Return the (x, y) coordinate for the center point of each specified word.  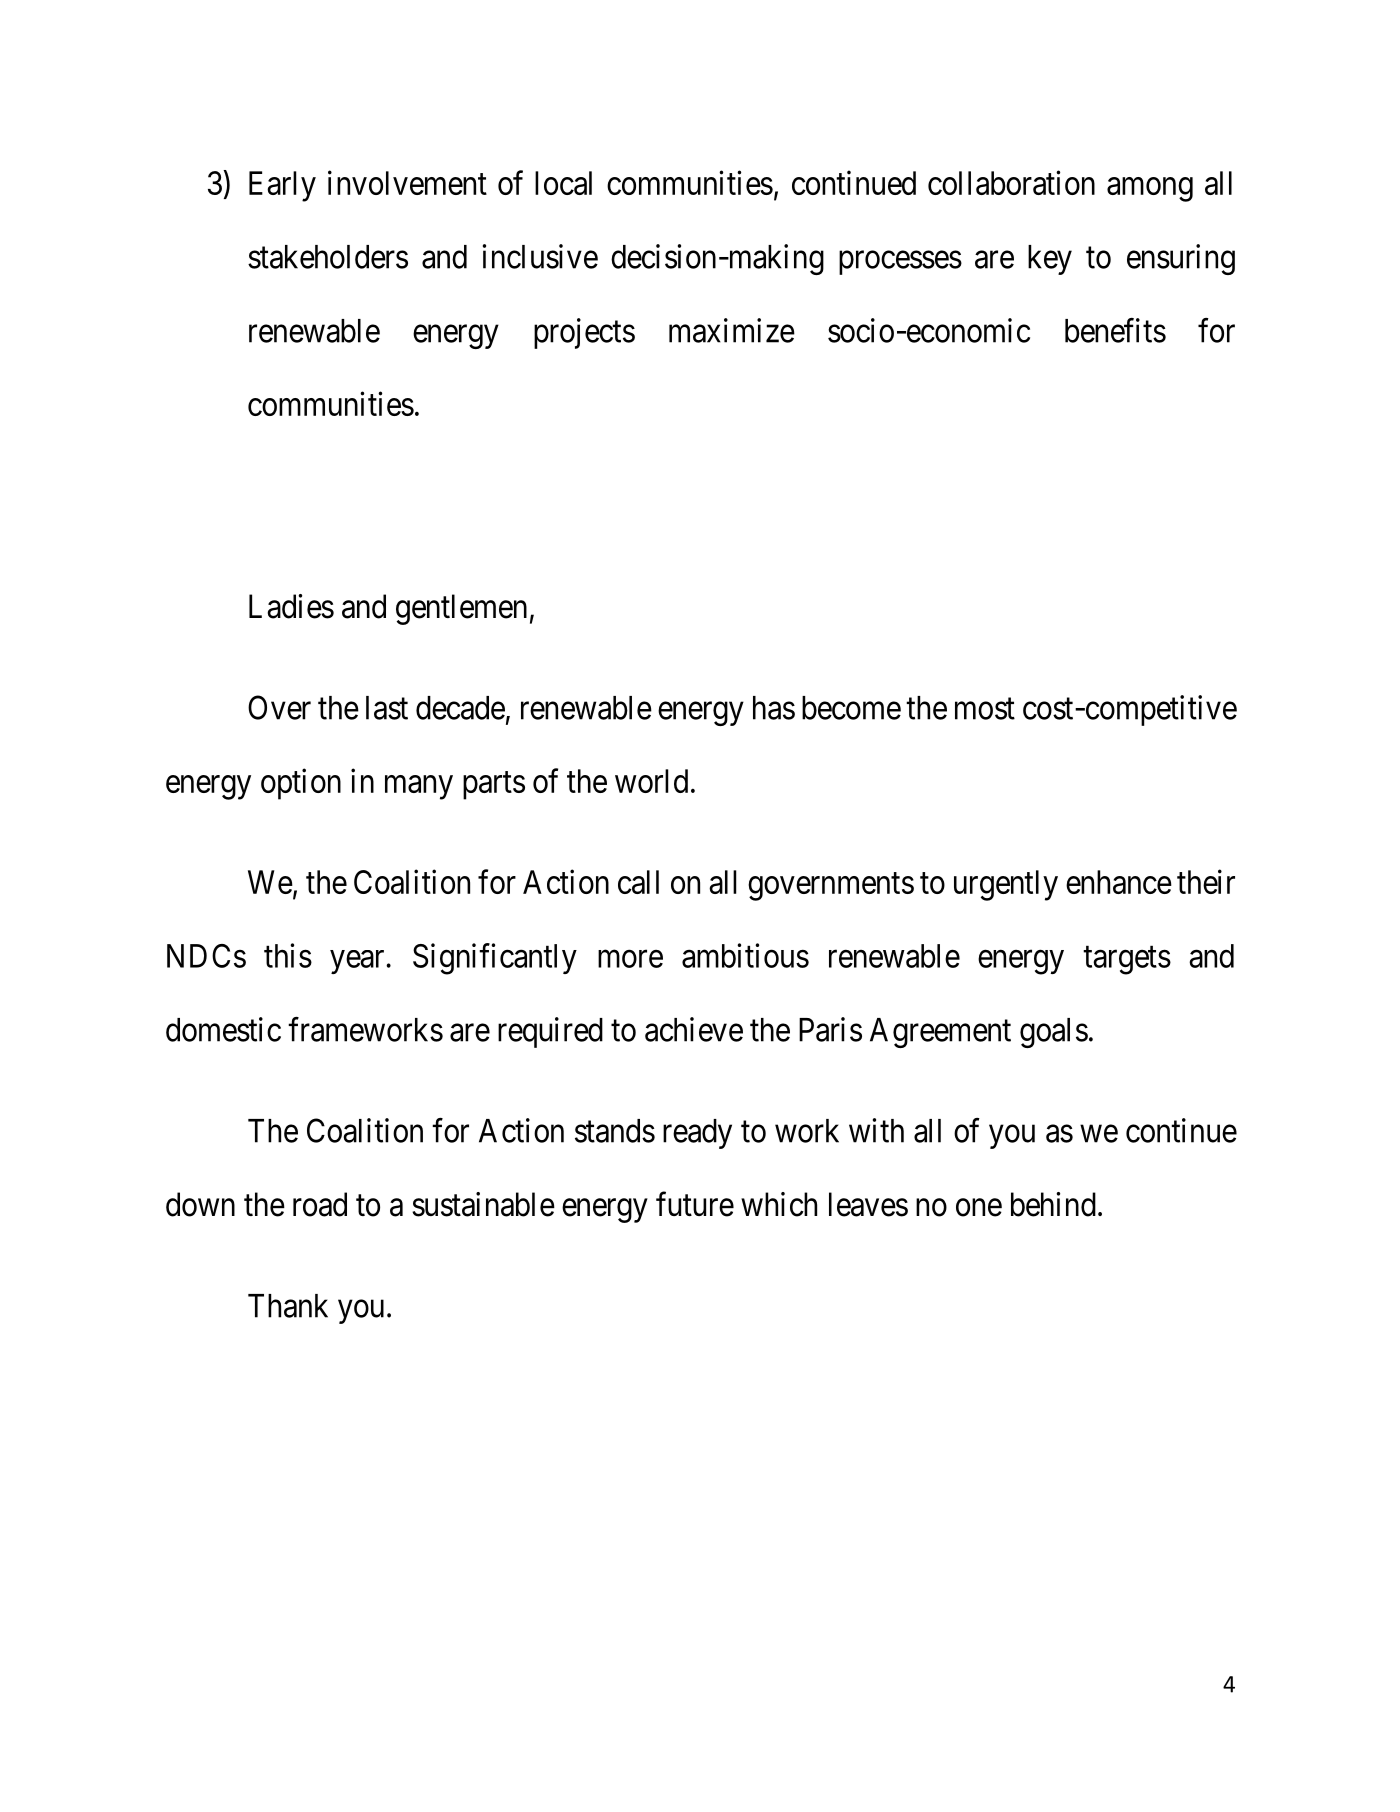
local (563, 183)
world (651, 781)
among (1150, 189)
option (301, 784)
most (985, 709)
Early (282, 186)
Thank (288, 1306)
